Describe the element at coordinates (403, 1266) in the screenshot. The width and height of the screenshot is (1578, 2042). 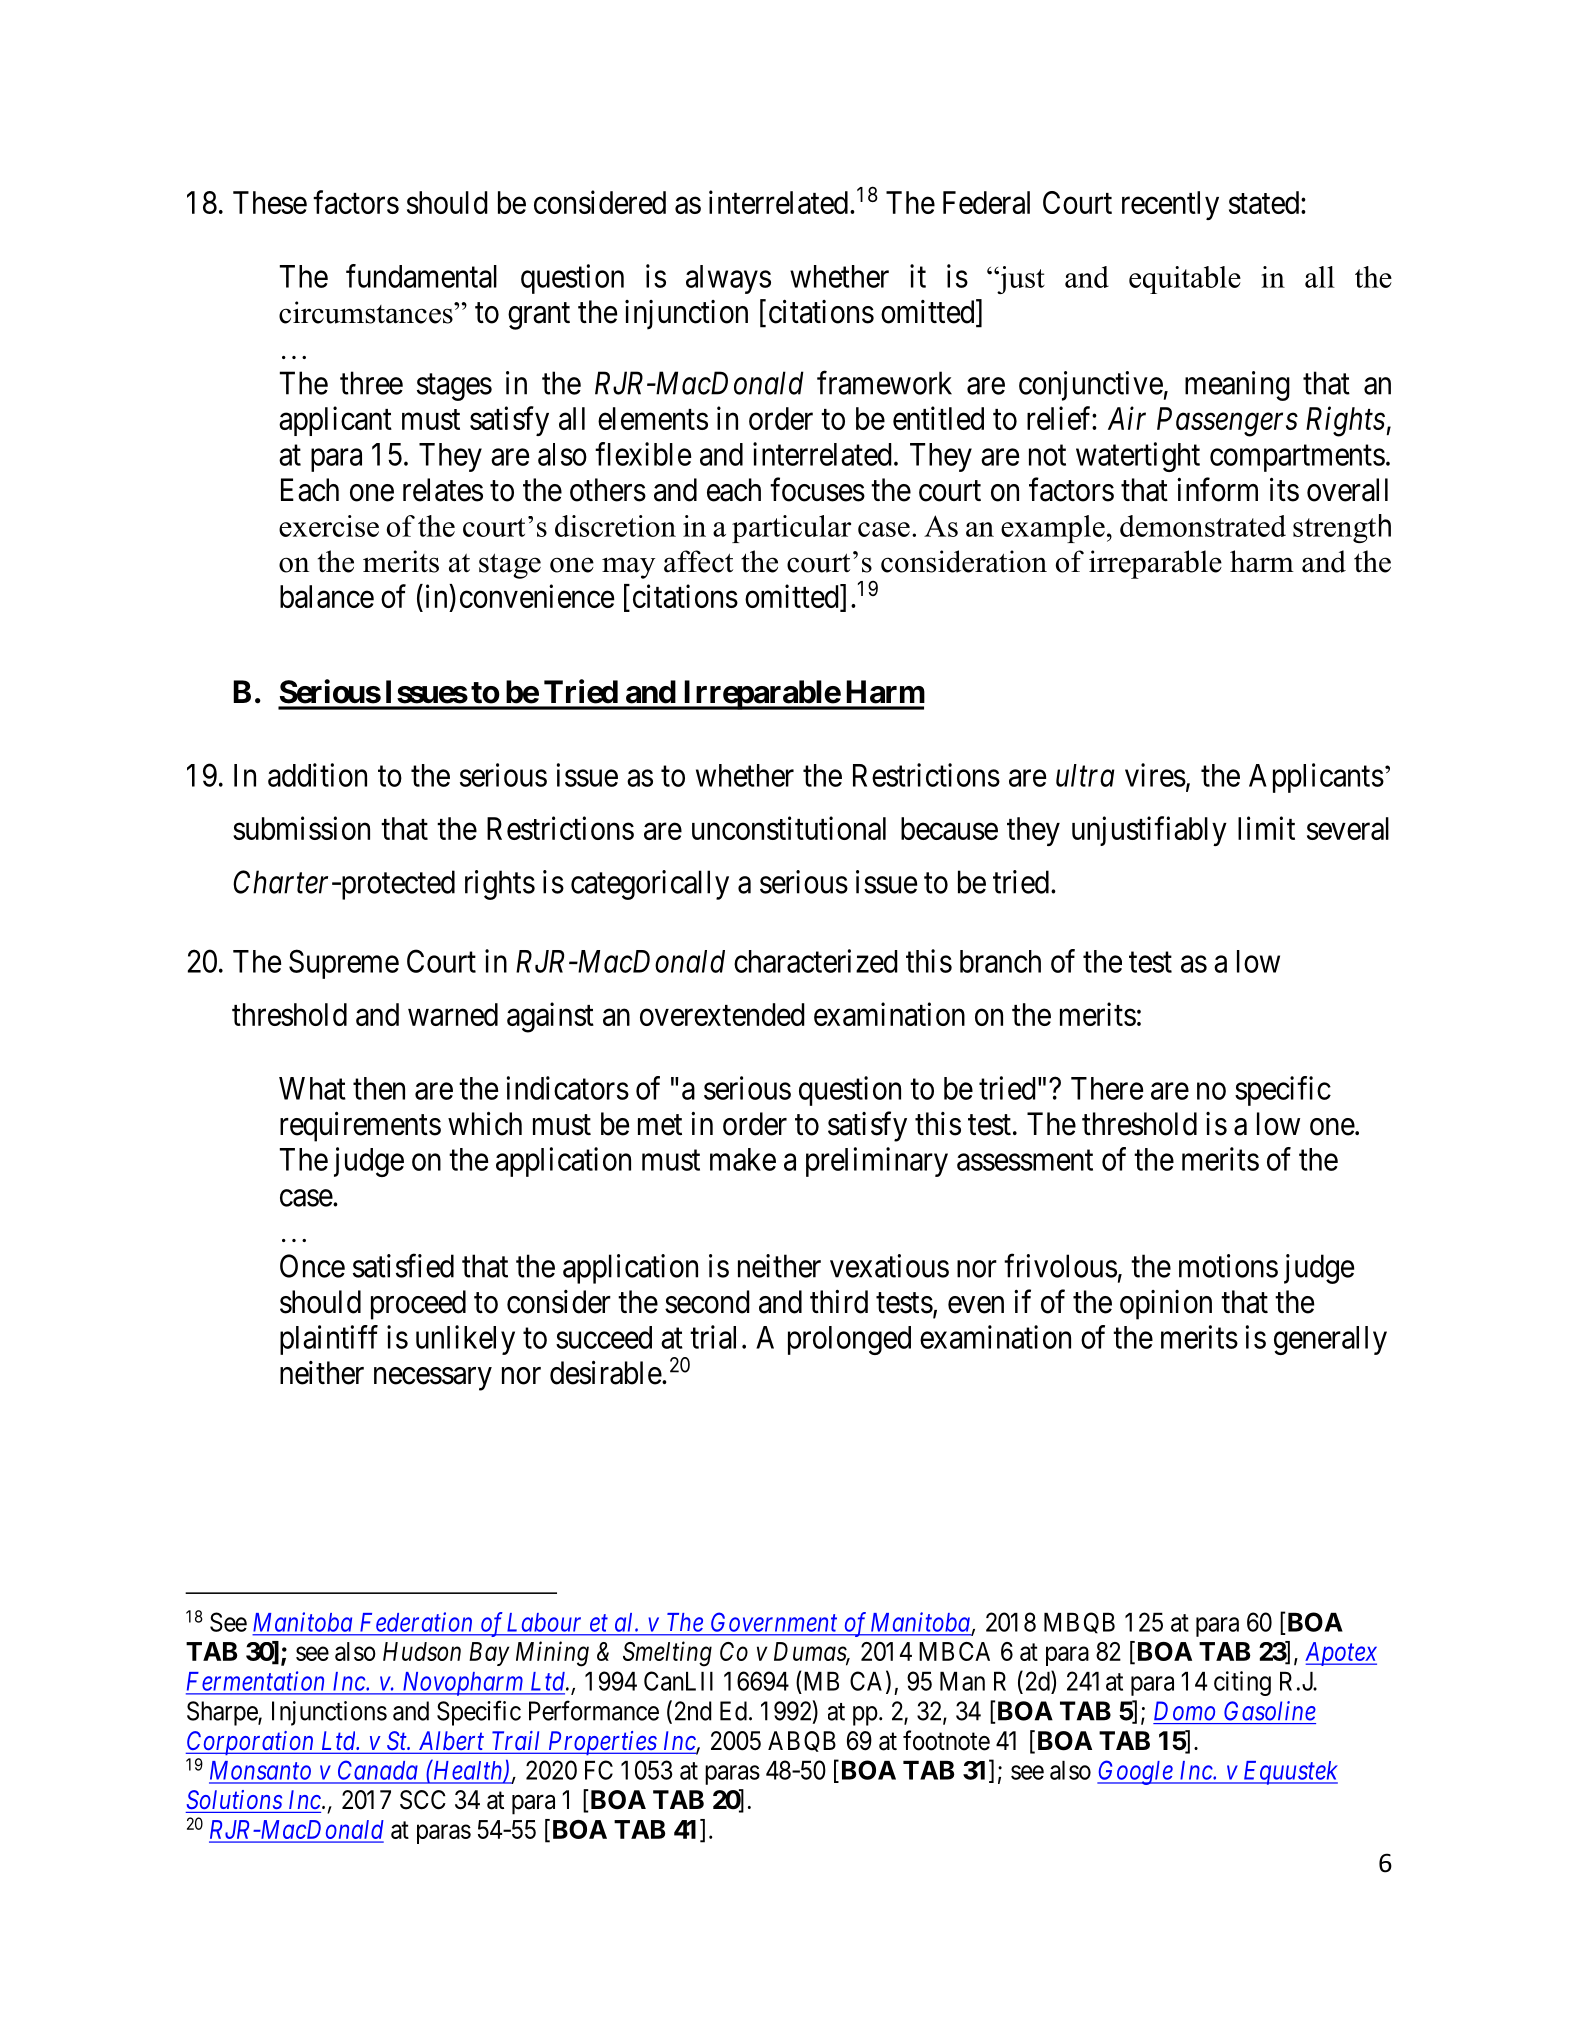
I see `satisfied` at that location.
